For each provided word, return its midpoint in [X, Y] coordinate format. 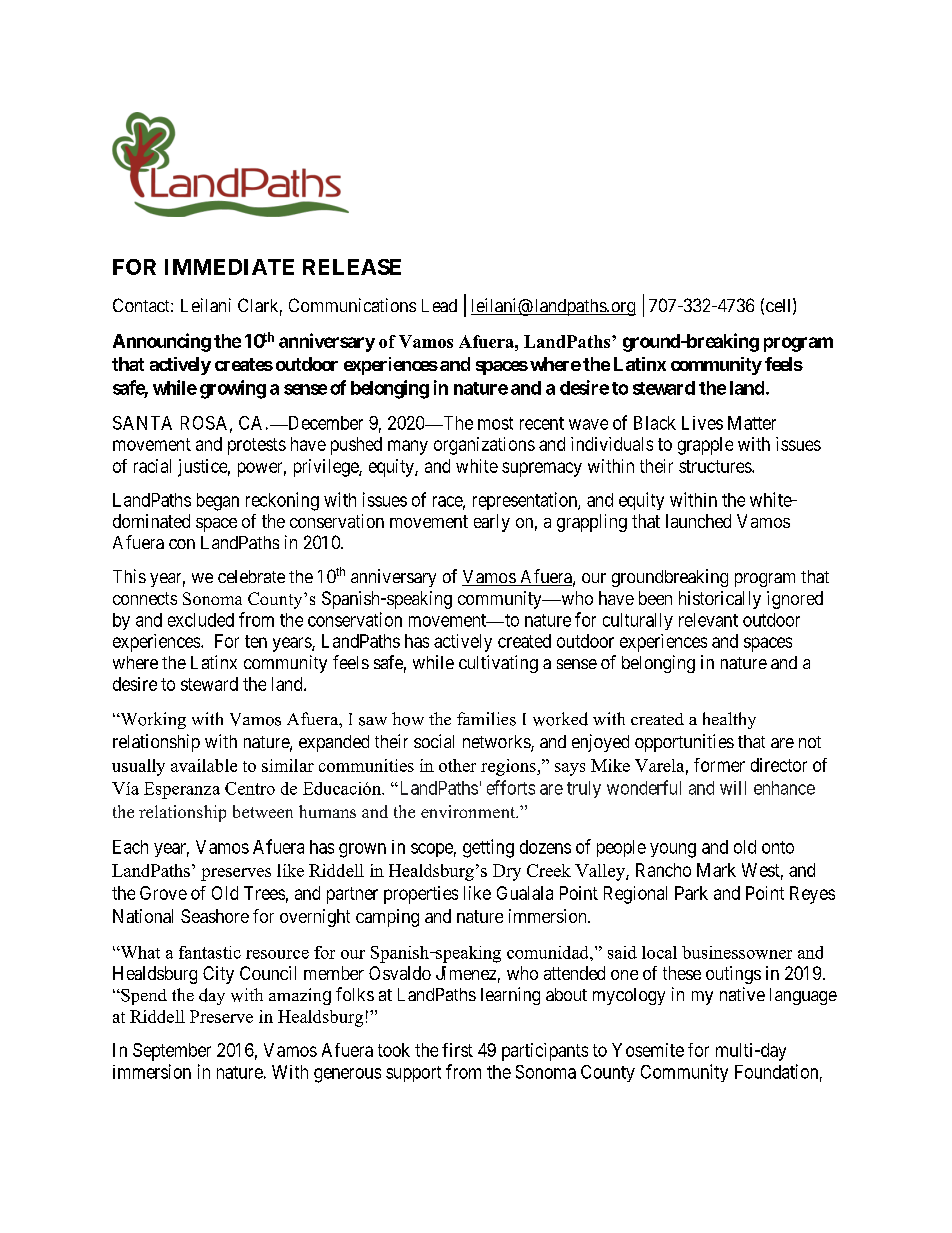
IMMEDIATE [229, 267]
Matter [752, 423]
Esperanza [182, 790]
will [733, 788]
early [492, 523]
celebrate [251, 576]
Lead [439, 305]
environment [469, 811]
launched [698, 521]
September [172, 1052]
